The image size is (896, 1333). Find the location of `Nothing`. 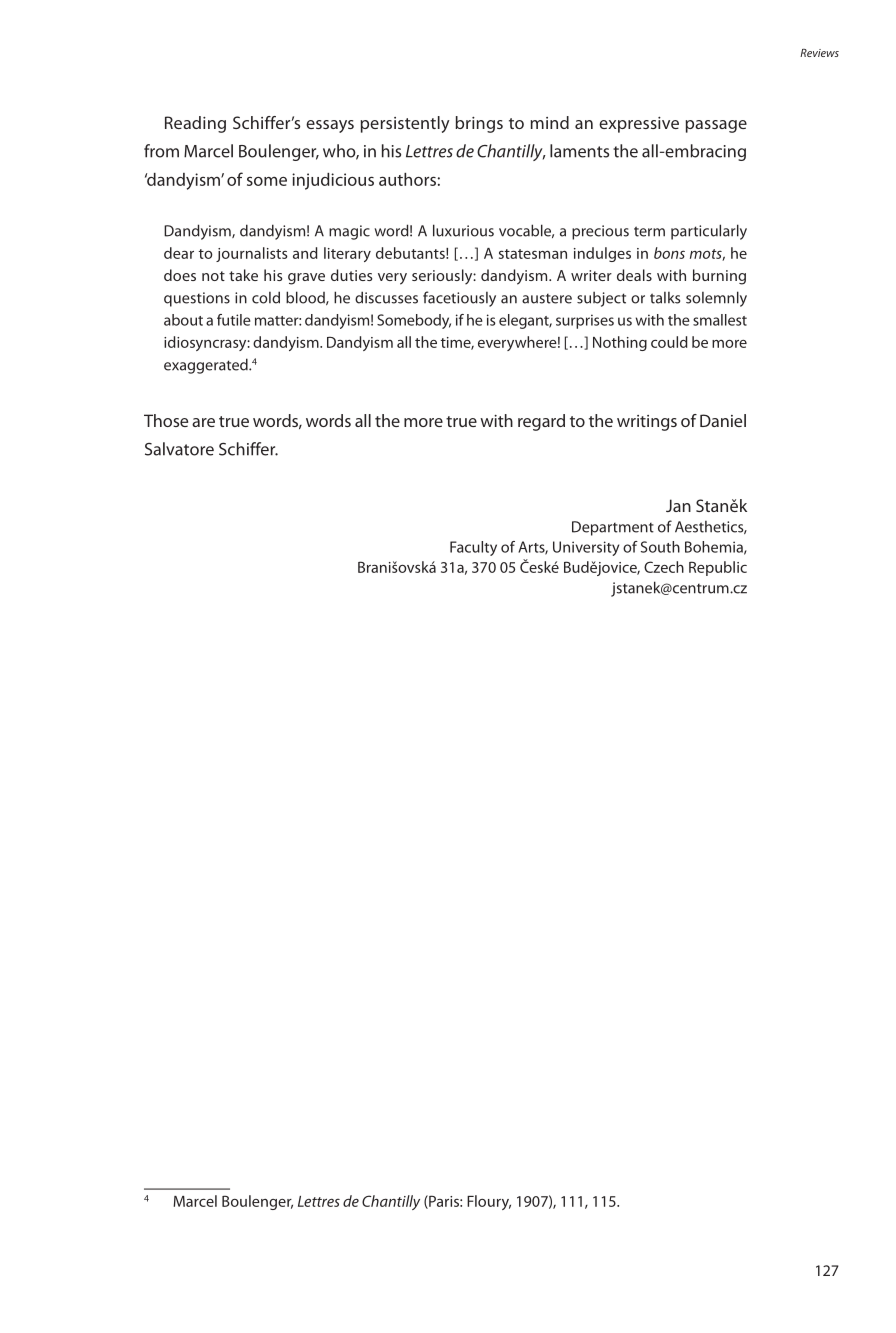

Nothing is located at coordinates (620, 343).
